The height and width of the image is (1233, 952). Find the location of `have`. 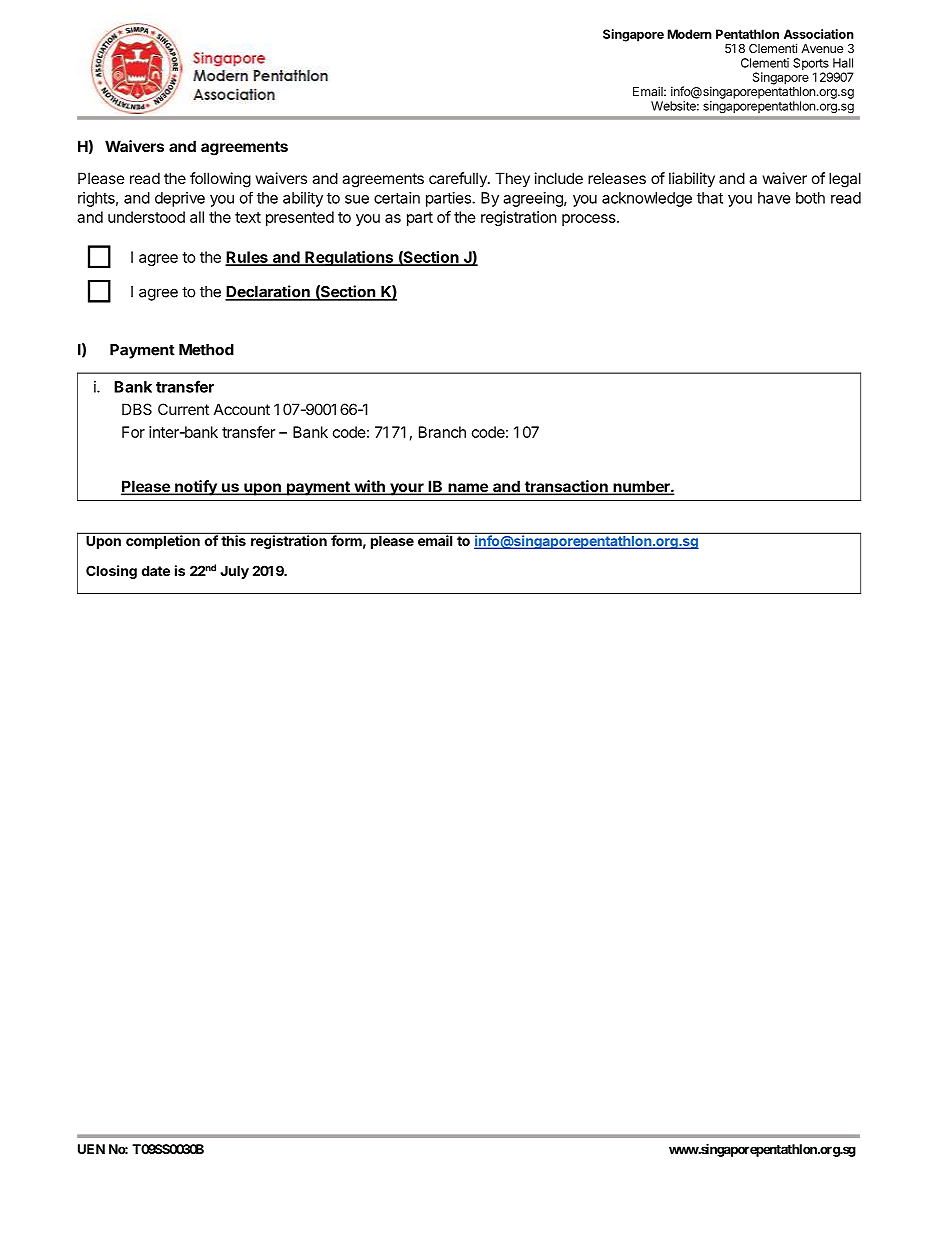

have is located at coordinates (774, 198).
